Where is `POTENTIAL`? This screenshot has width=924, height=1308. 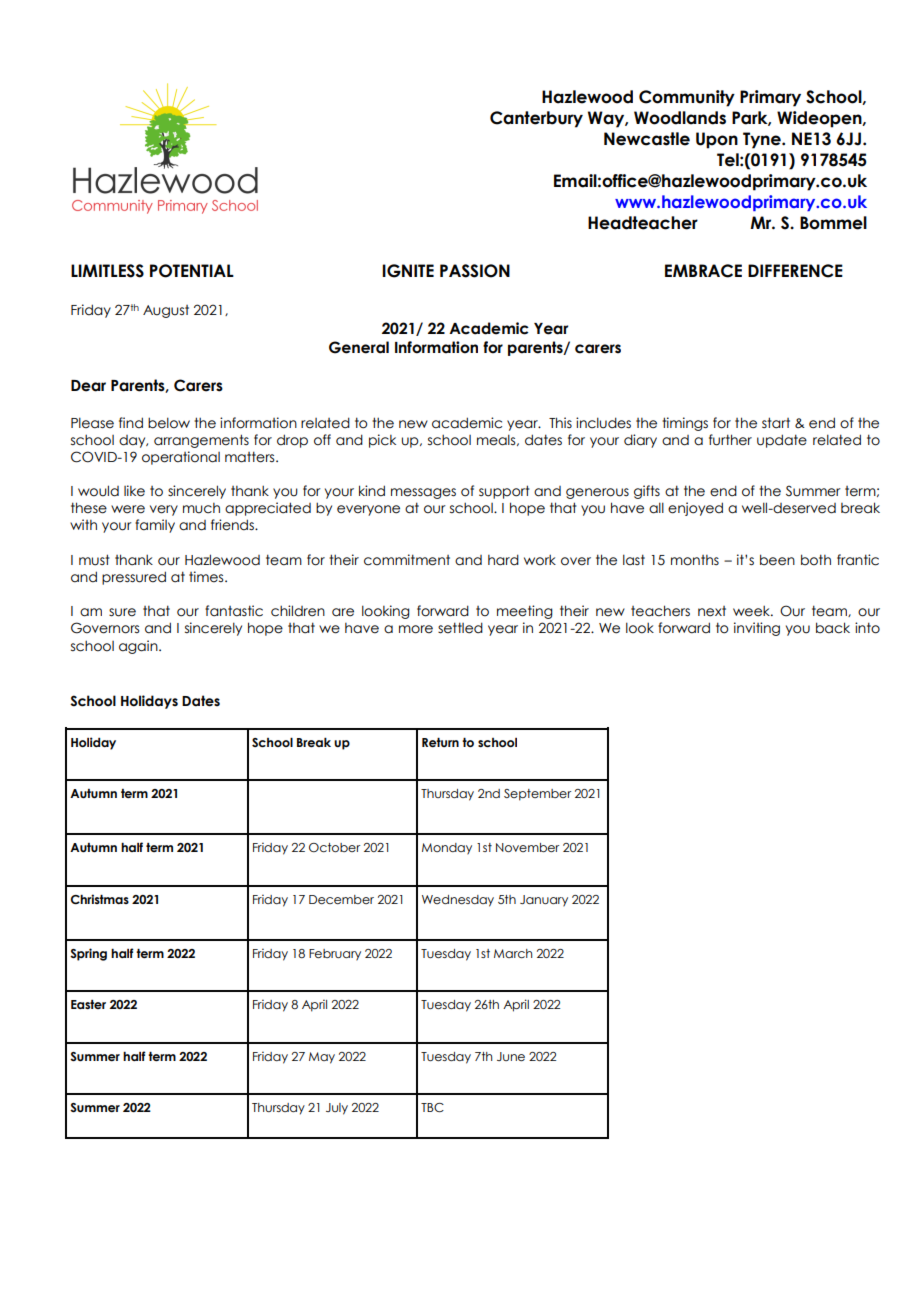
POTENTIAL is located at coordinates (192, 271).
